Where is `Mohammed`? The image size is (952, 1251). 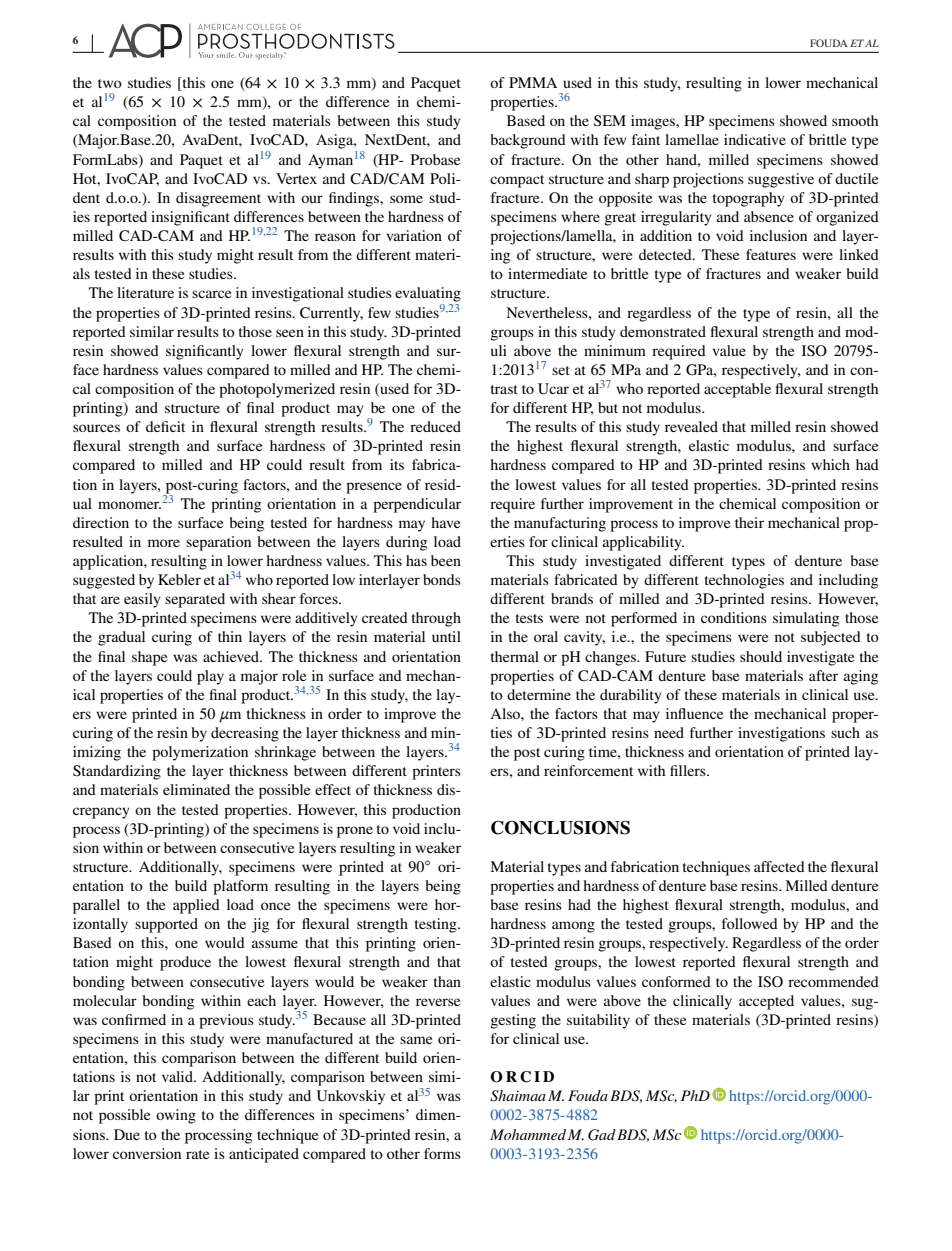 Mohammed is located at coordinates (528, 1134).
